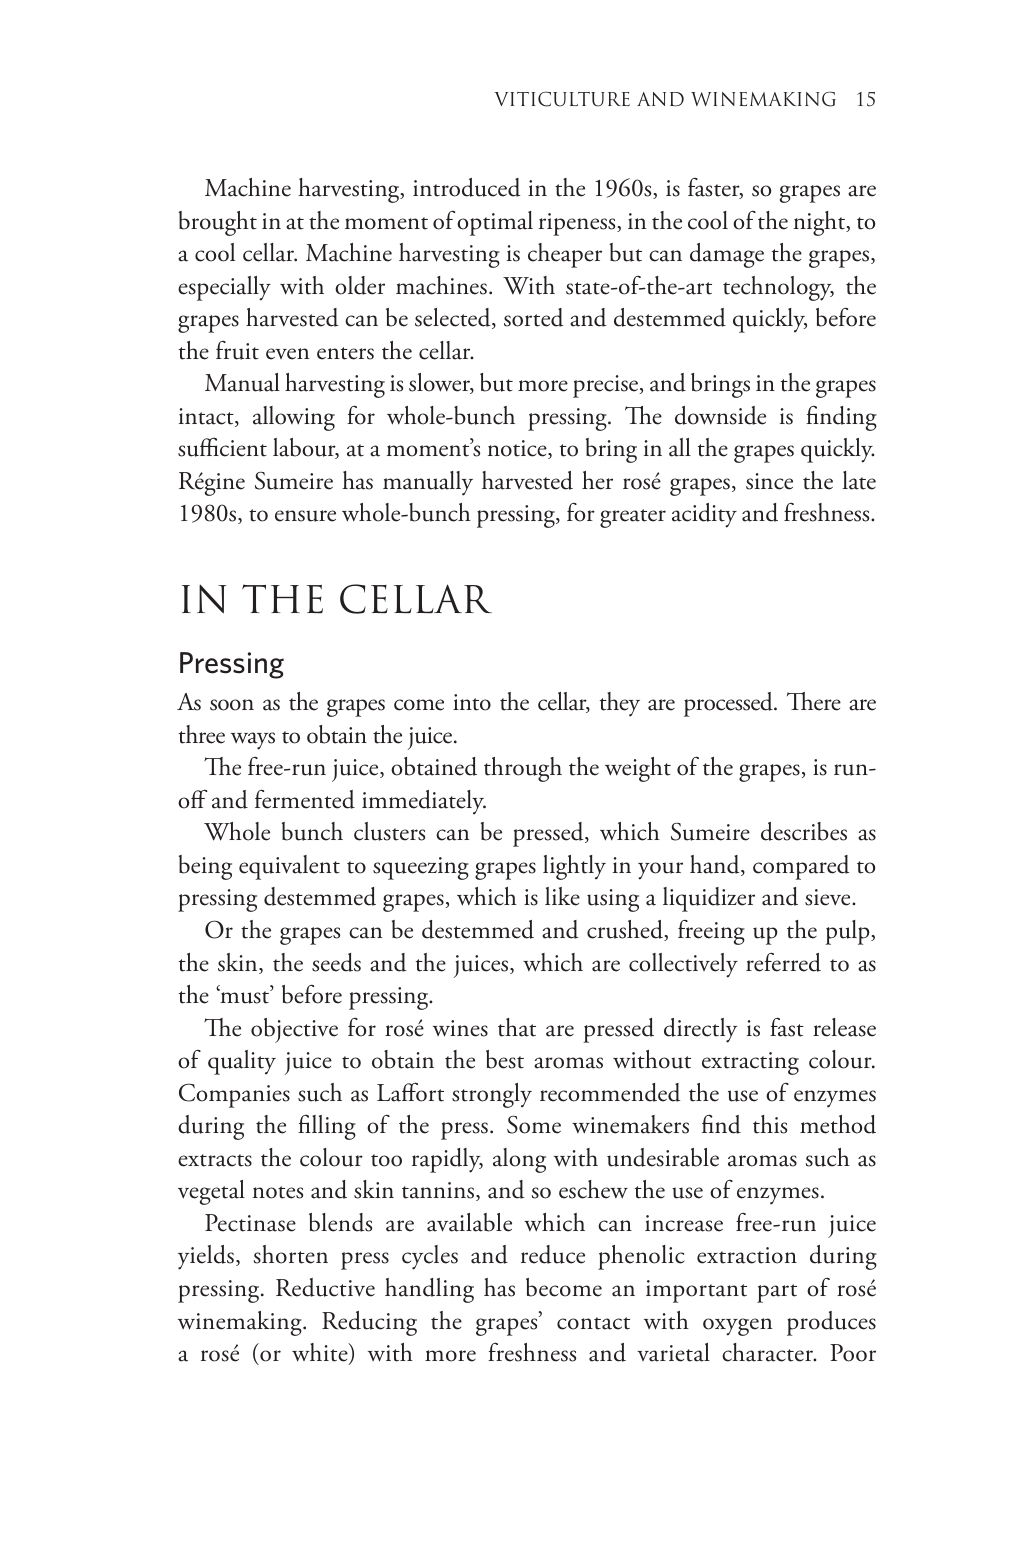 The width and height of the screenshot is (1028, 1542). Describe the element at coordinates (562, 99) in the screenshot. I see `VITICULTURE` at that location.
